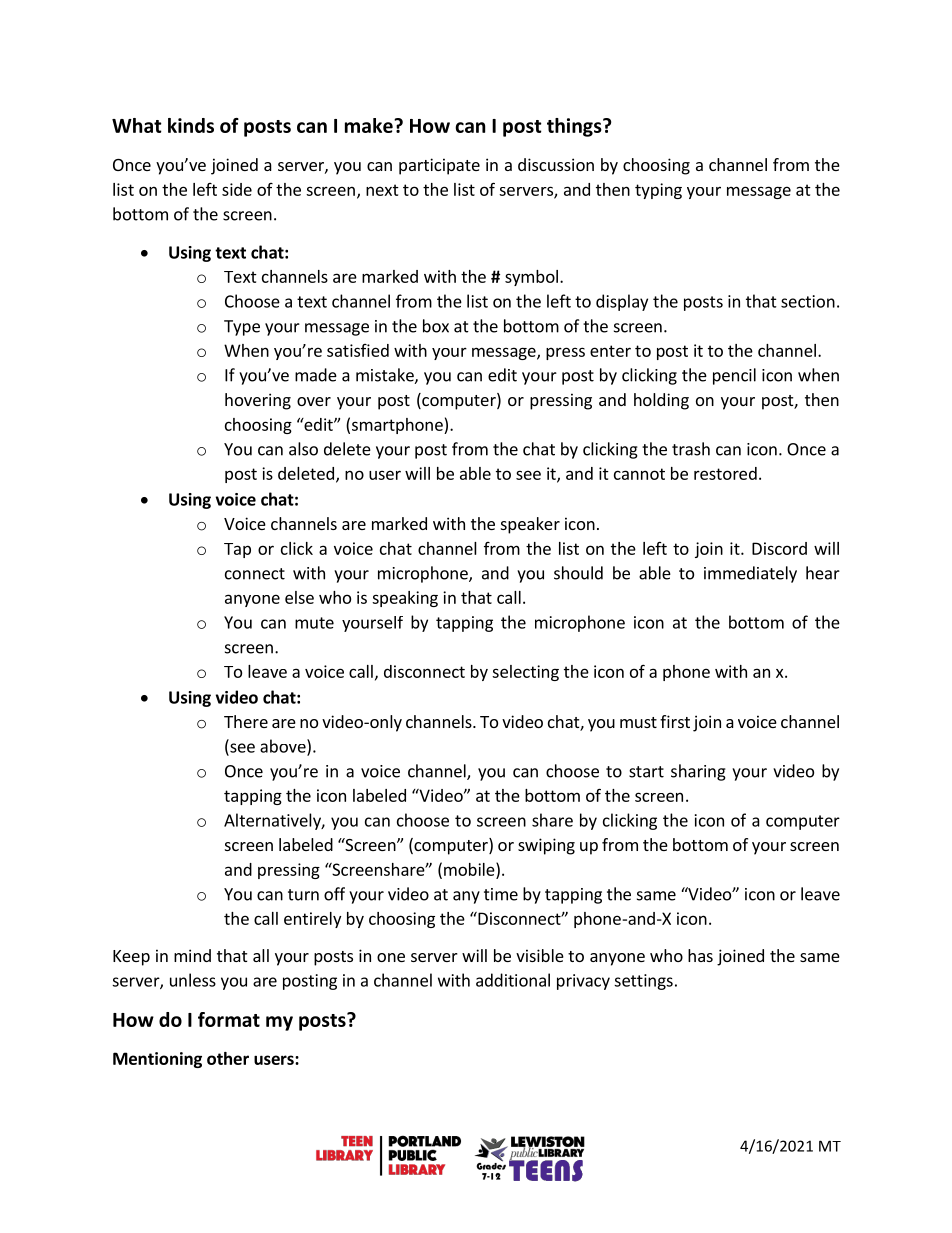 The image size is (952, 1233). What do you see at coordinates (242, 328) in the image?
I see `Type` at bounding box center [242, 328].
